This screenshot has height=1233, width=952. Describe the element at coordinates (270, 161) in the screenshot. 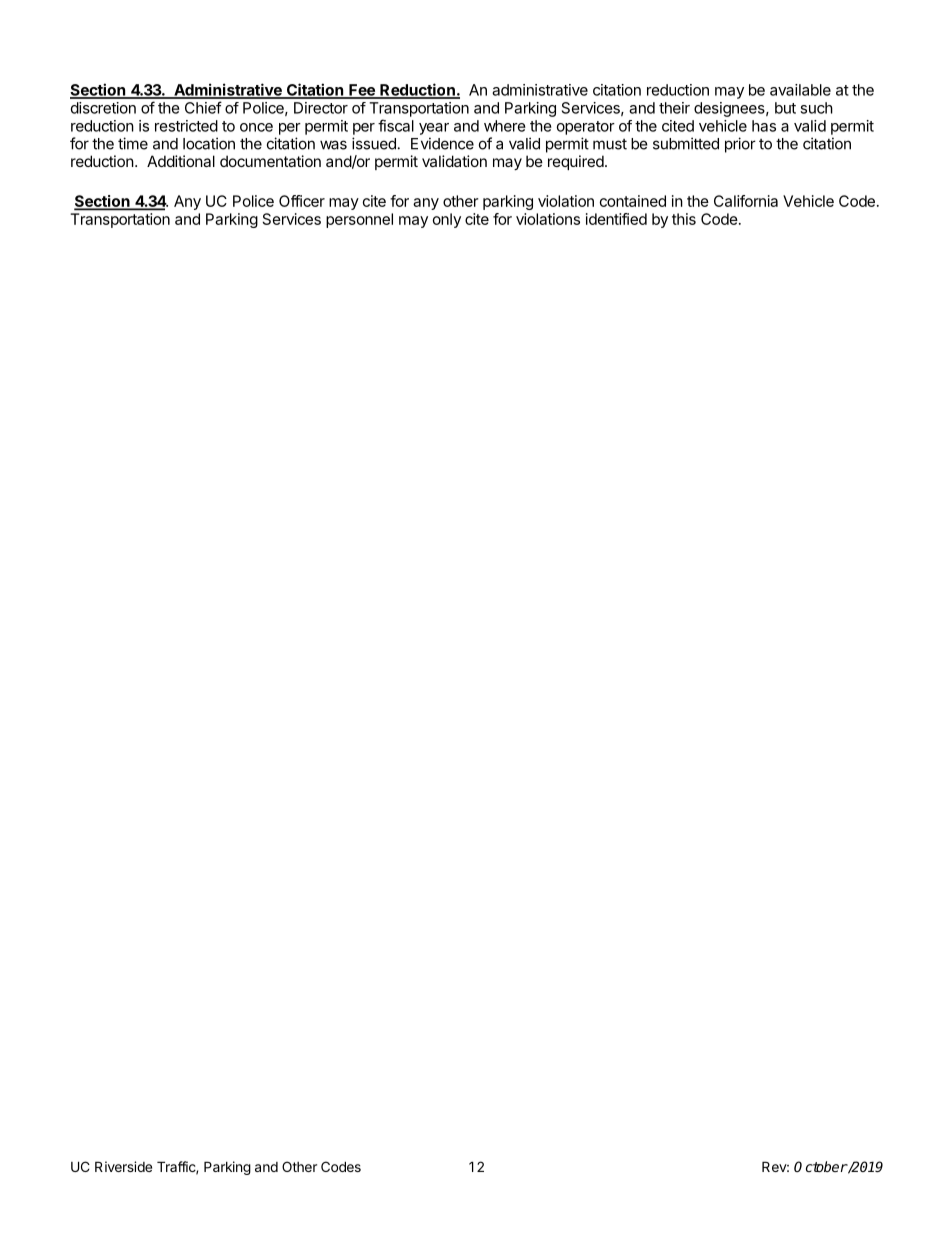

I see `documentation` at that location.
